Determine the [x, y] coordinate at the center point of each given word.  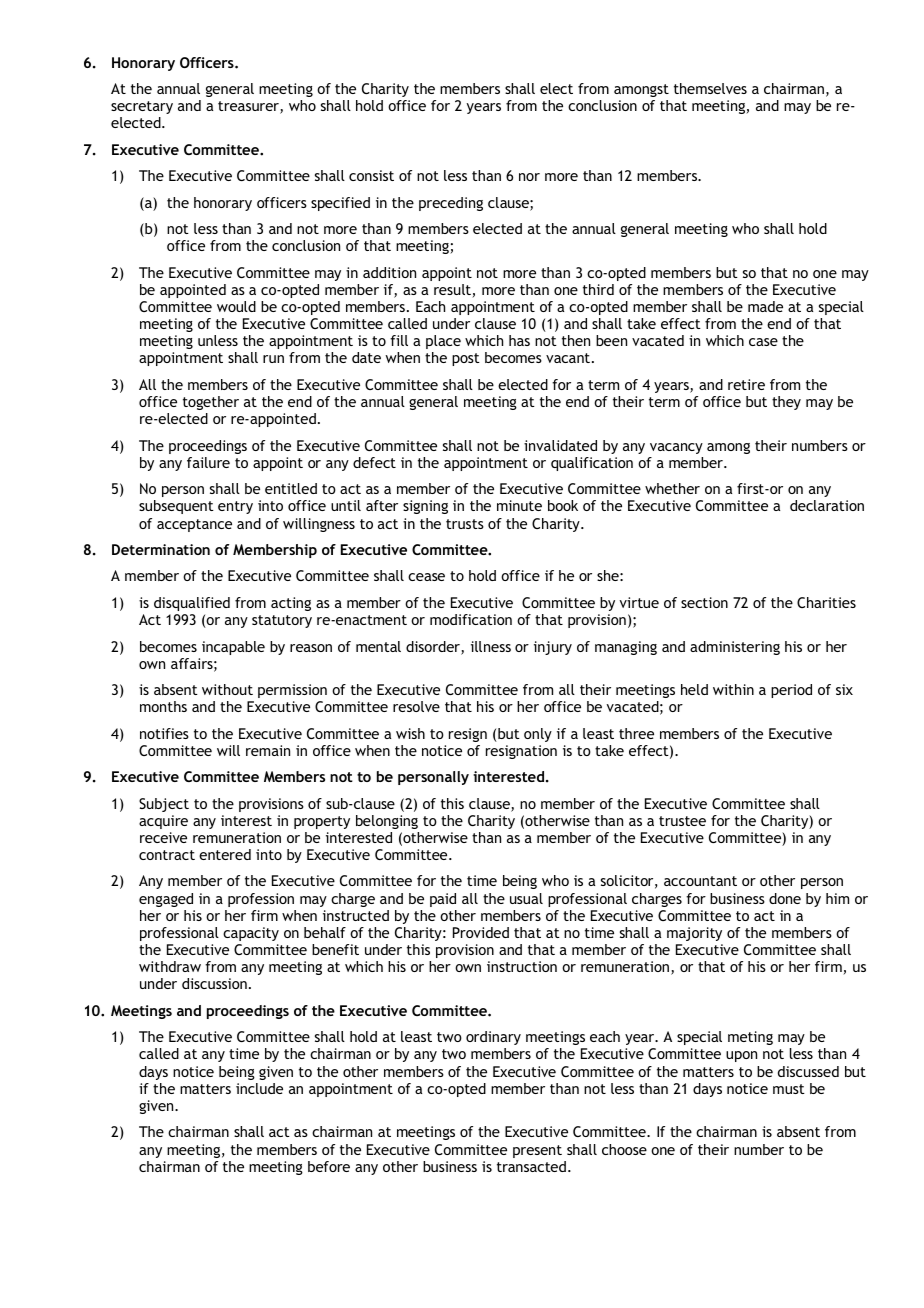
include [259, 1088]
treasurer [249, 107]
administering [735, 648]
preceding [451, 204]
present [537, 1151]
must [789, 1089]
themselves [710, 88]
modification [471, 619]
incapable [233, 648]
